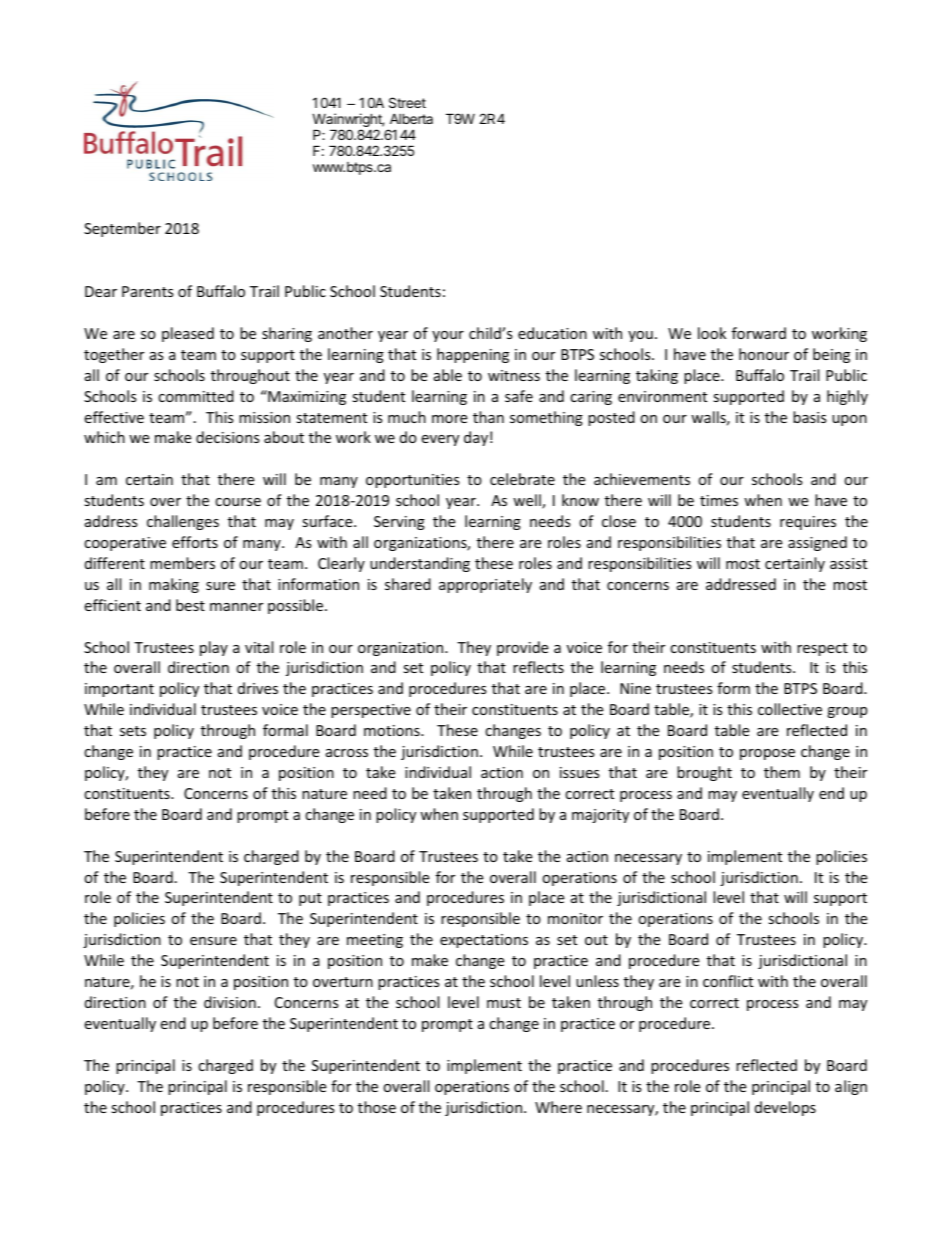  What do you see at coordinates (558, 1107) in the screenshot?
I see `Where` at bounding box center [558, 1107].
